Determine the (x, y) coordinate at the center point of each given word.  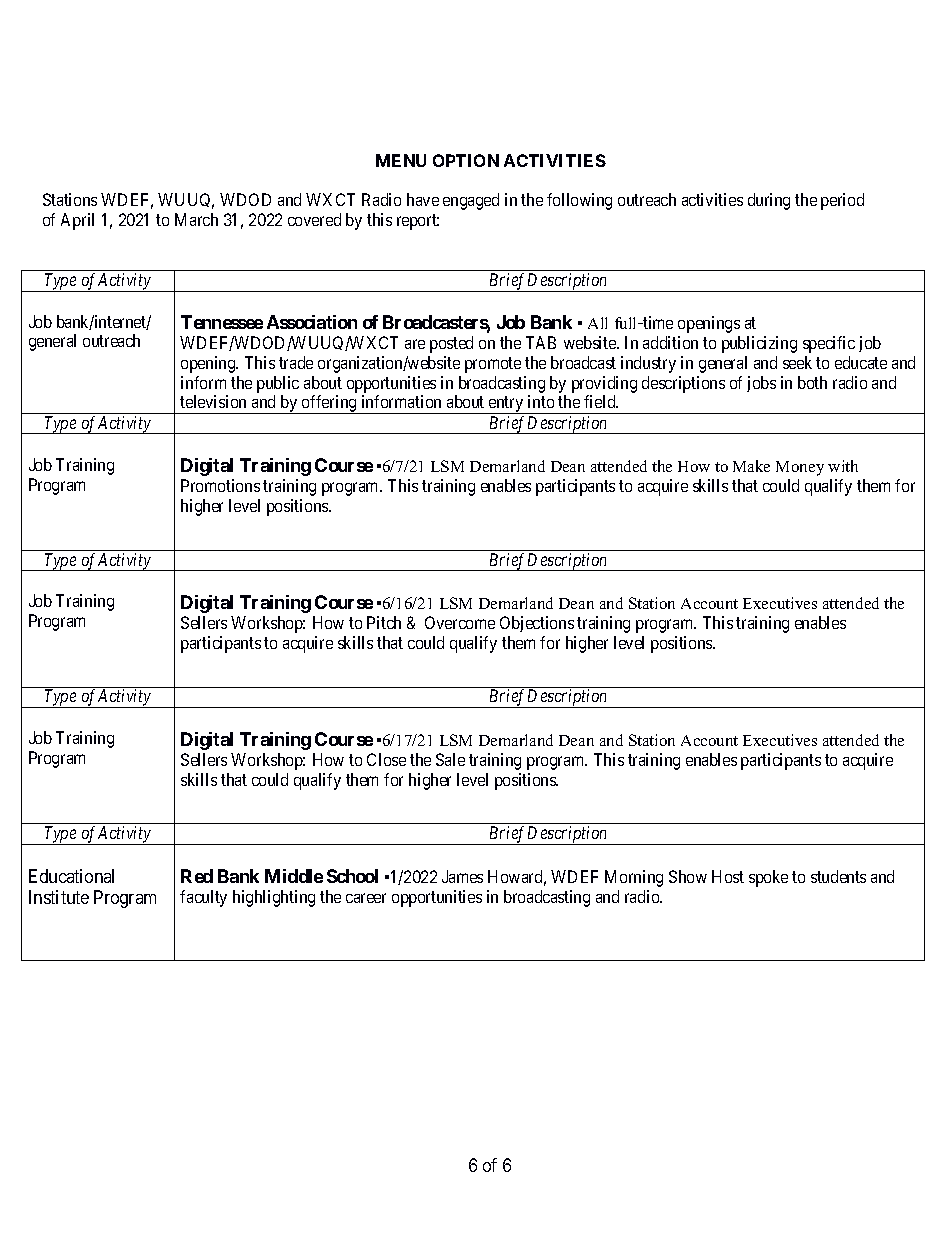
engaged (471, 201)
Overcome (460, 622)
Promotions (220, 485)
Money (800, 468)
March (196, 219)
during (769, 201)
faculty (203, 898)
